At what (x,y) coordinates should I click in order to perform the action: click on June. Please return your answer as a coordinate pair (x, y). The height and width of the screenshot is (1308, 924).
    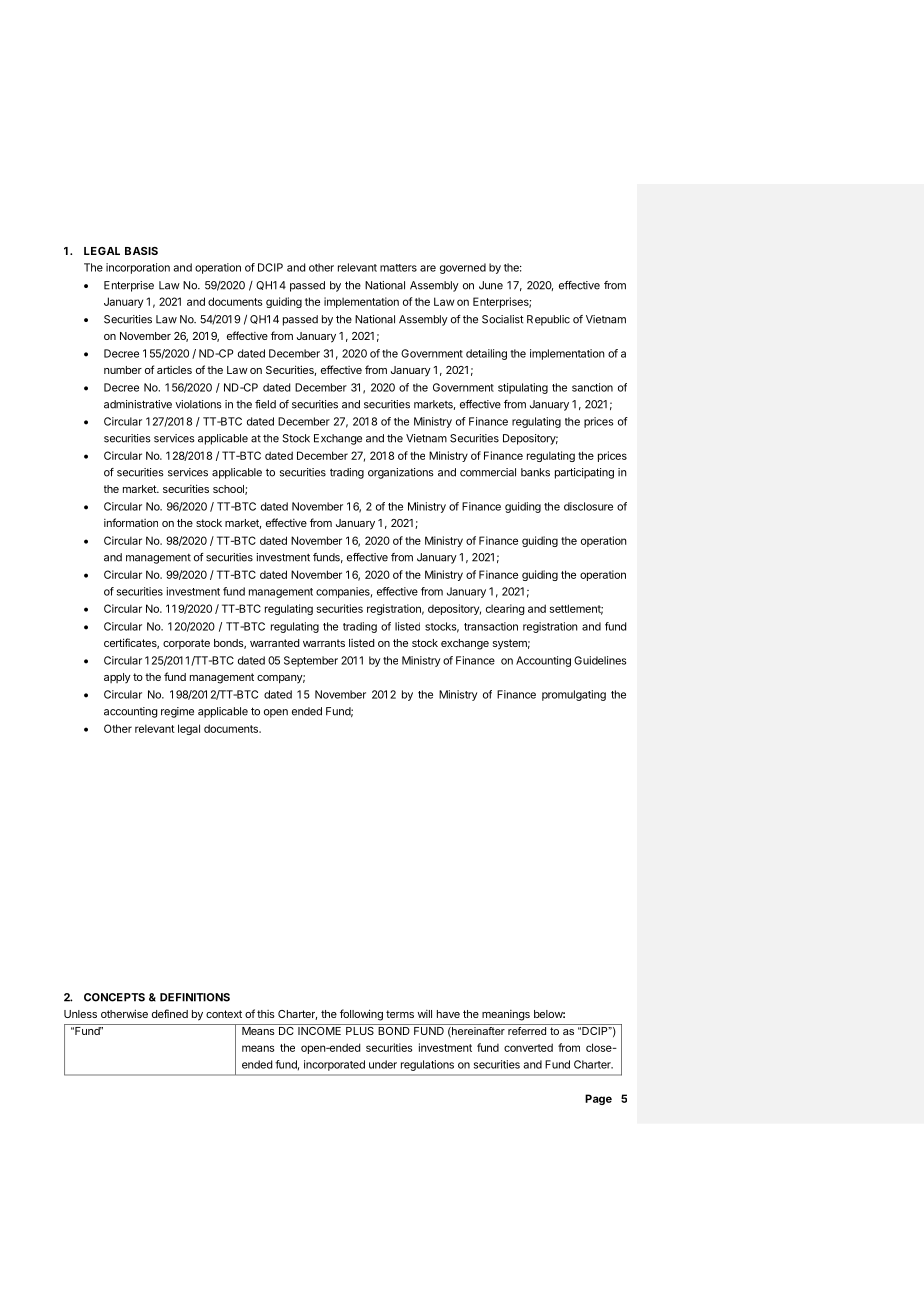
    Looking at the image, I should click on (491, 285).
